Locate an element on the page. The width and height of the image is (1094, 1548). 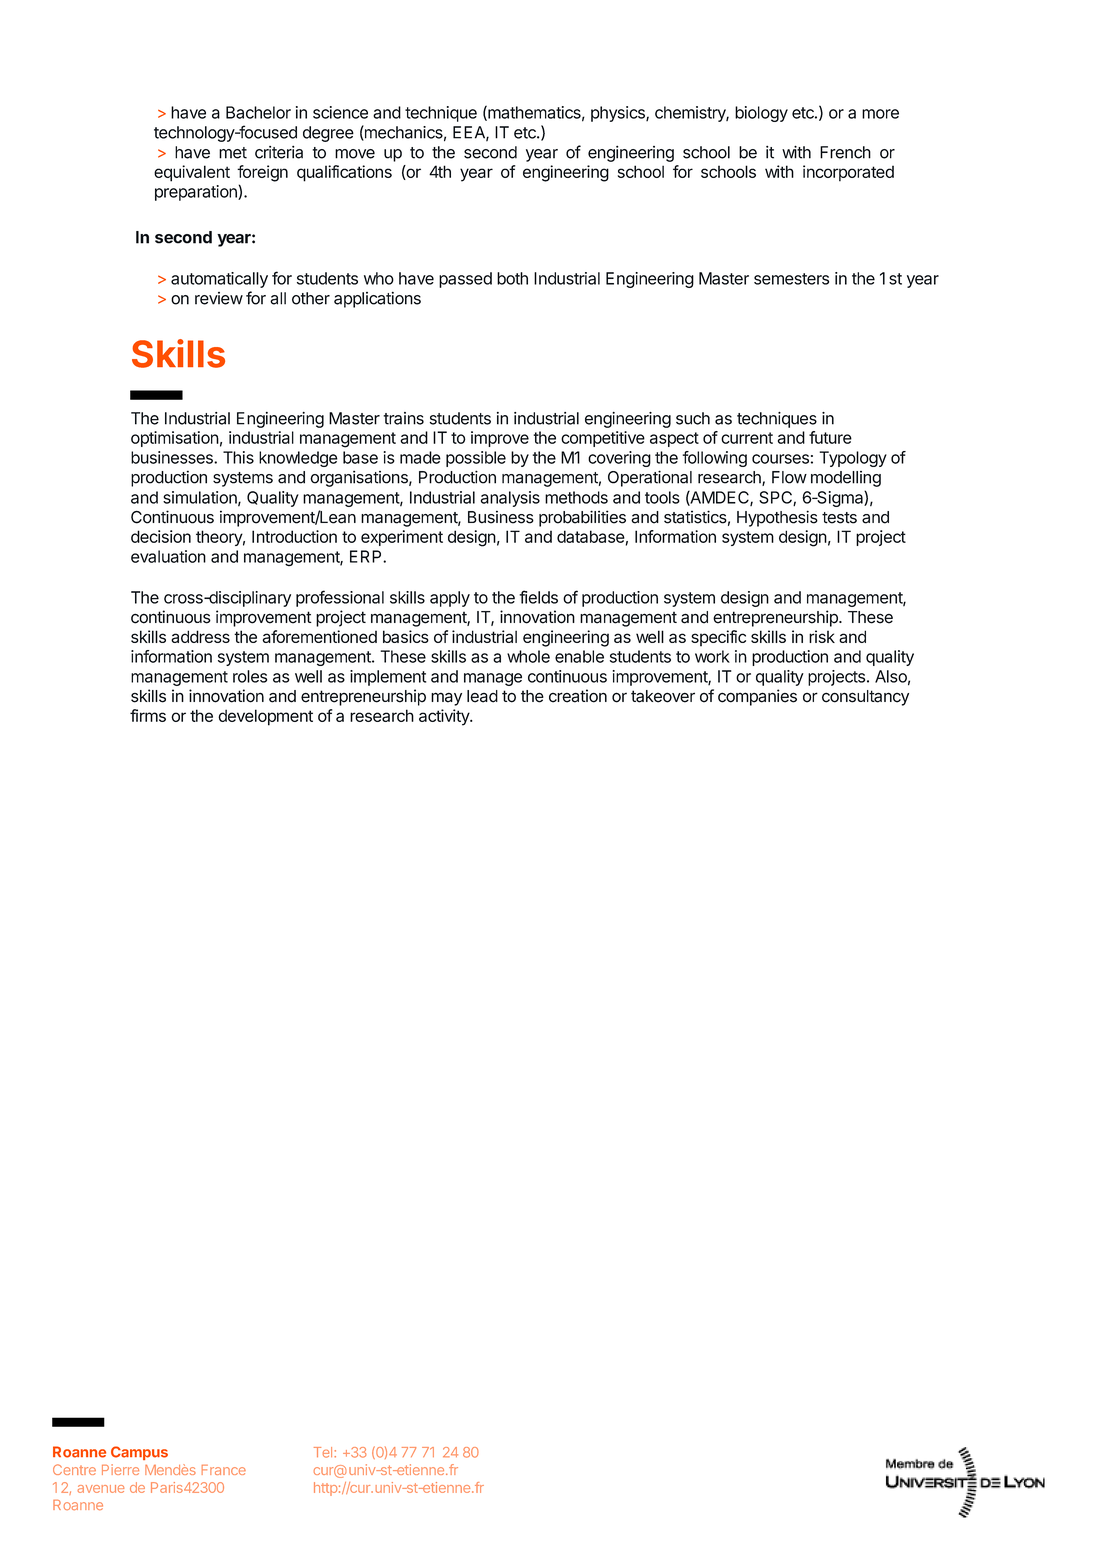
companies is located at coordinates (757, 697).
